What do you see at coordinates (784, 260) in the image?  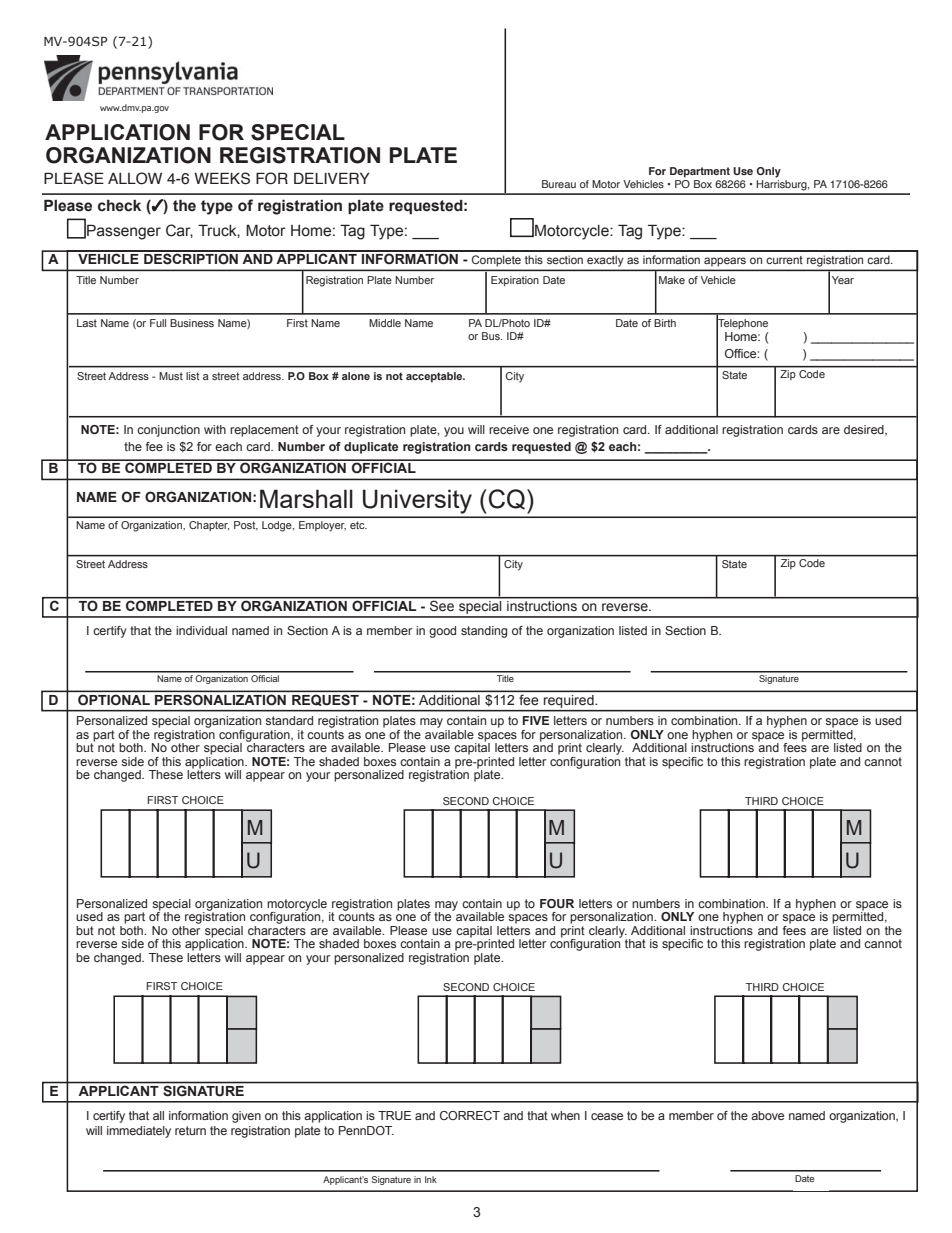 I see `current` at bounding box center [784, 260].
